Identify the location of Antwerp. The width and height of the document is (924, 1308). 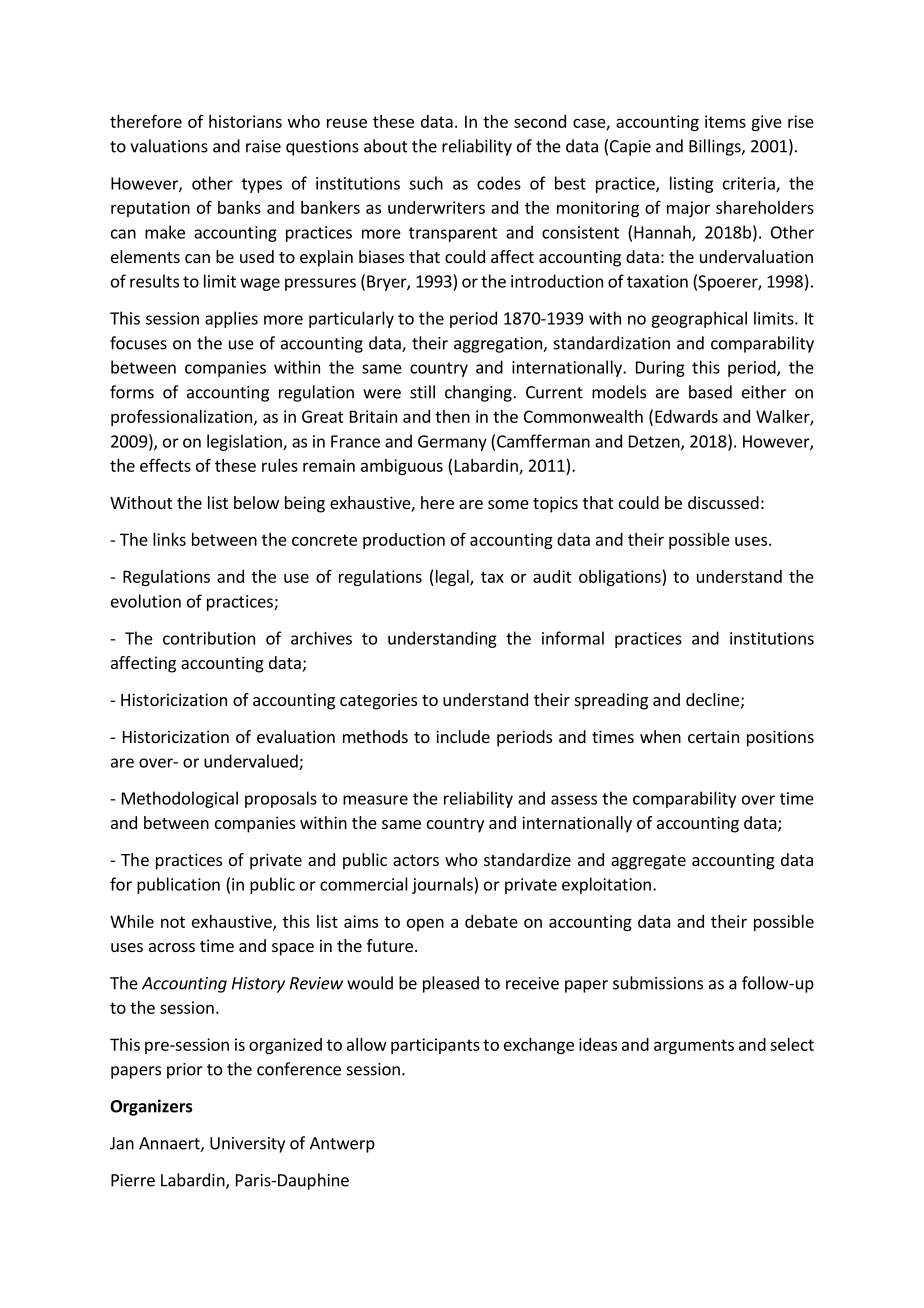
(342, 1145).
